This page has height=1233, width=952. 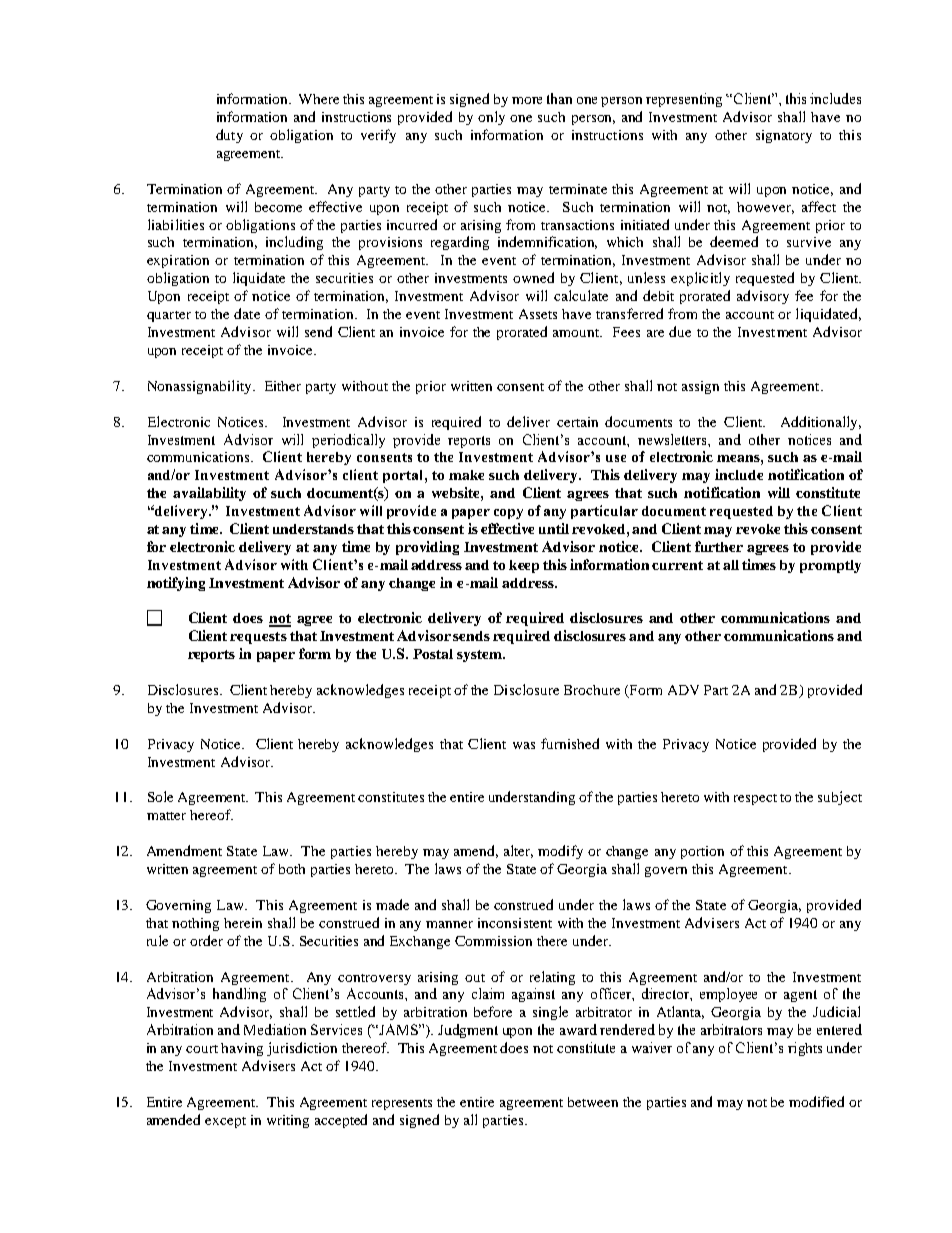 What do you see at coordinates (258, 638) in the page?
I see `requests` at bounding box center [258, 638].
